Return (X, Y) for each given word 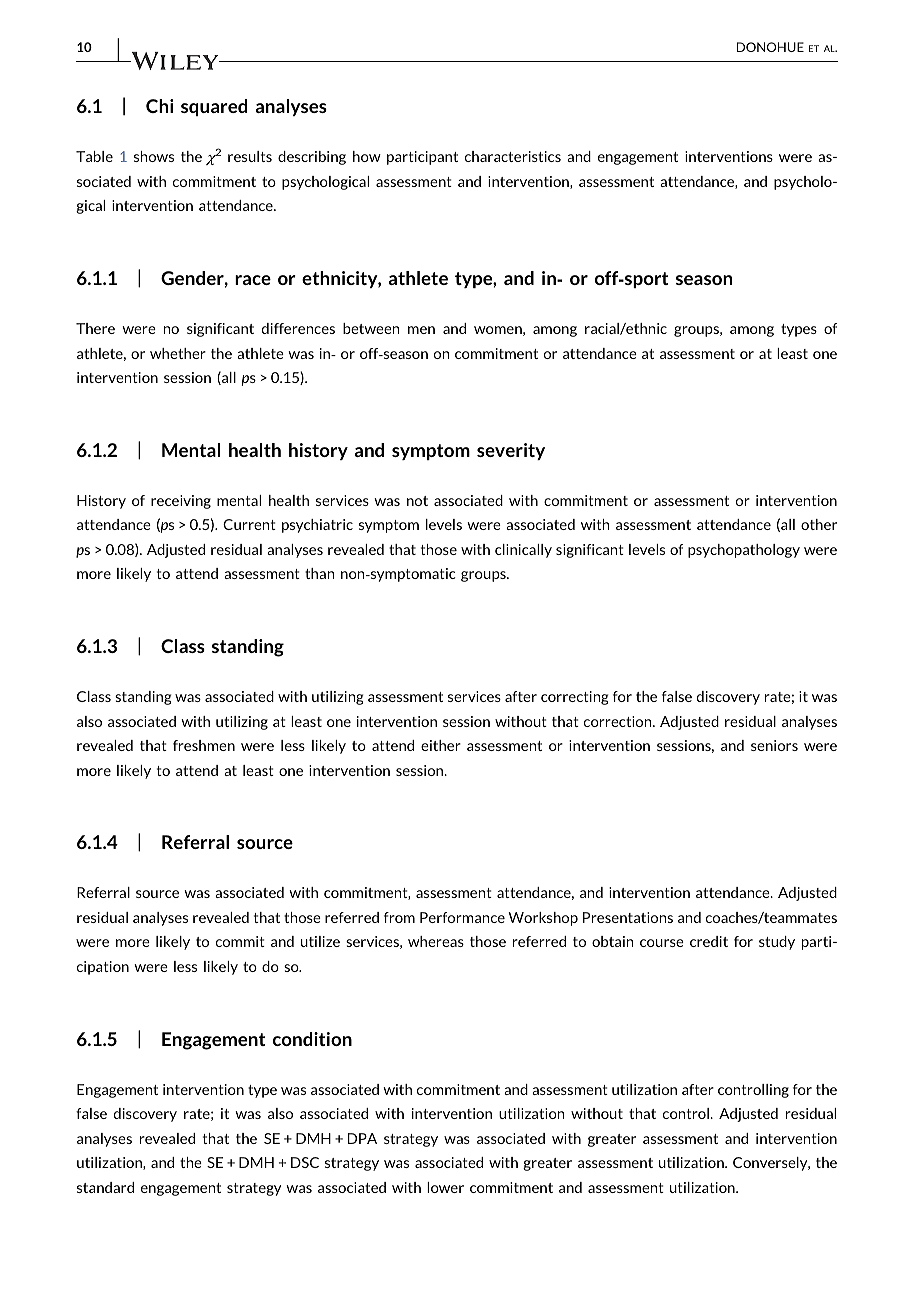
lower (445, 1187)
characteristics (513, 156)
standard (105, 1187)
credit (709, 941)
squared (214, 107)
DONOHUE (770, 47)
